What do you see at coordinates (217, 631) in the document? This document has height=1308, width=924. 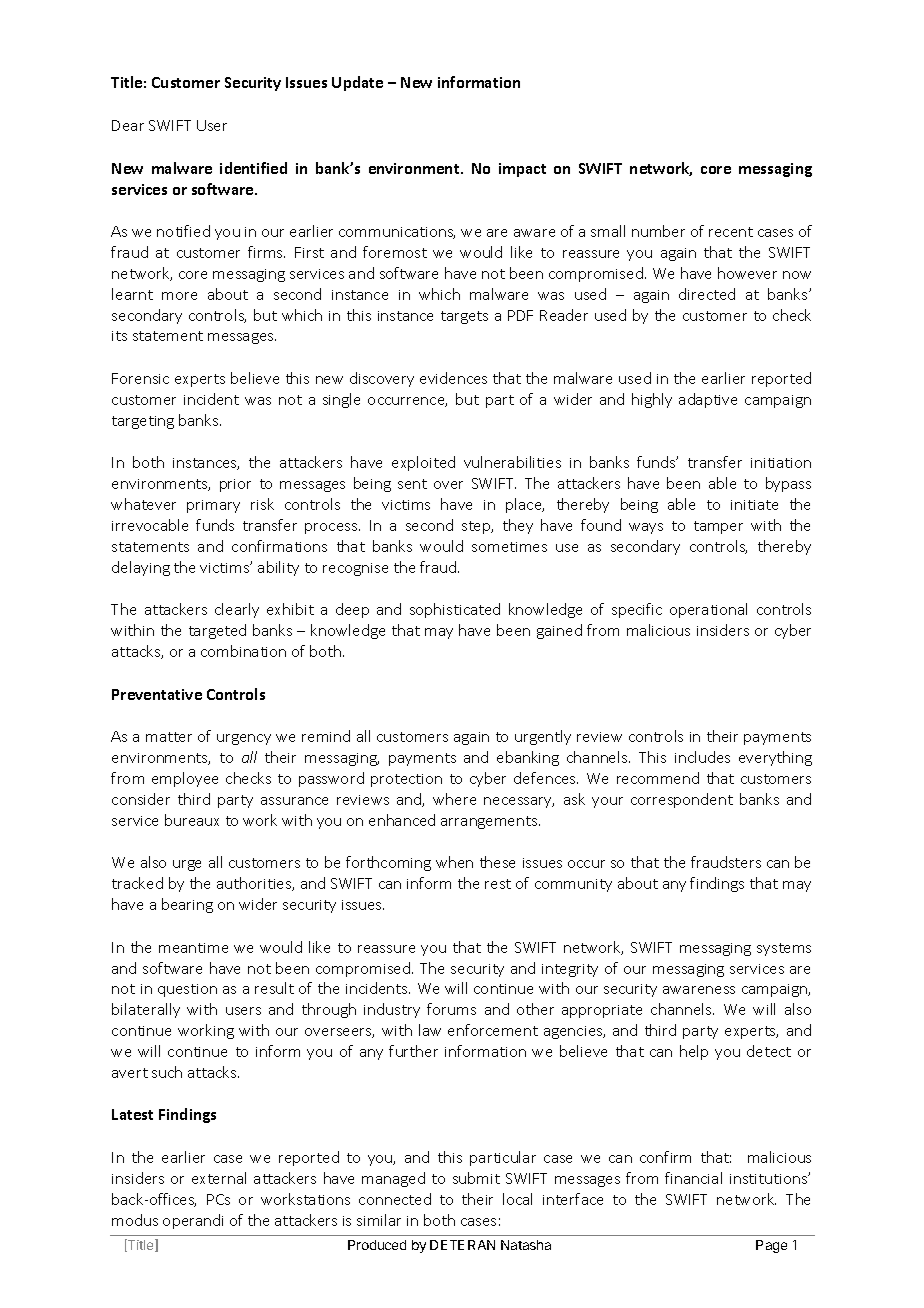 I see `targeted` at bounding box center [217, 631].
